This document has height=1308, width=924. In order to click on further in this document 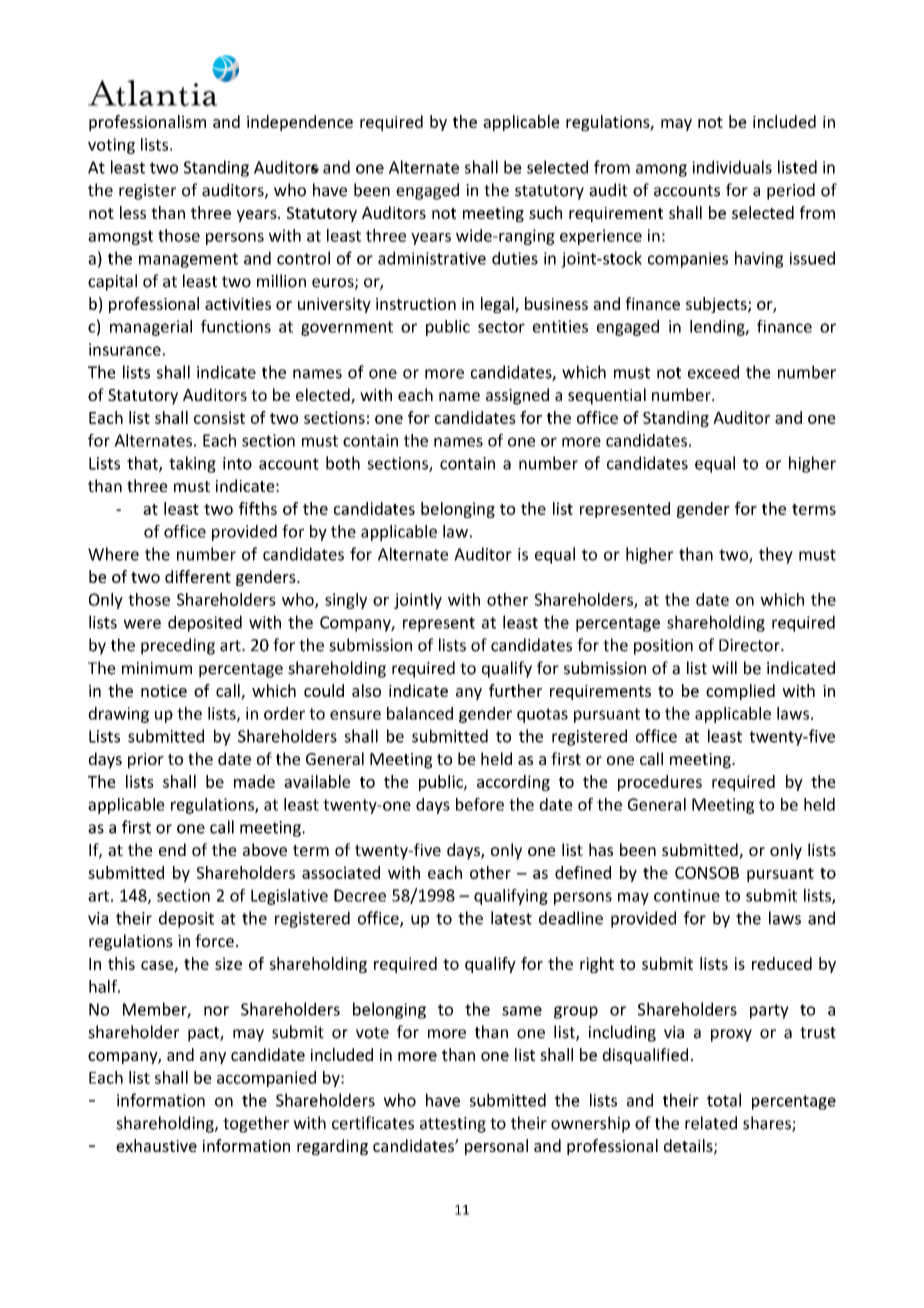, I will do `click(515, 690)`.
